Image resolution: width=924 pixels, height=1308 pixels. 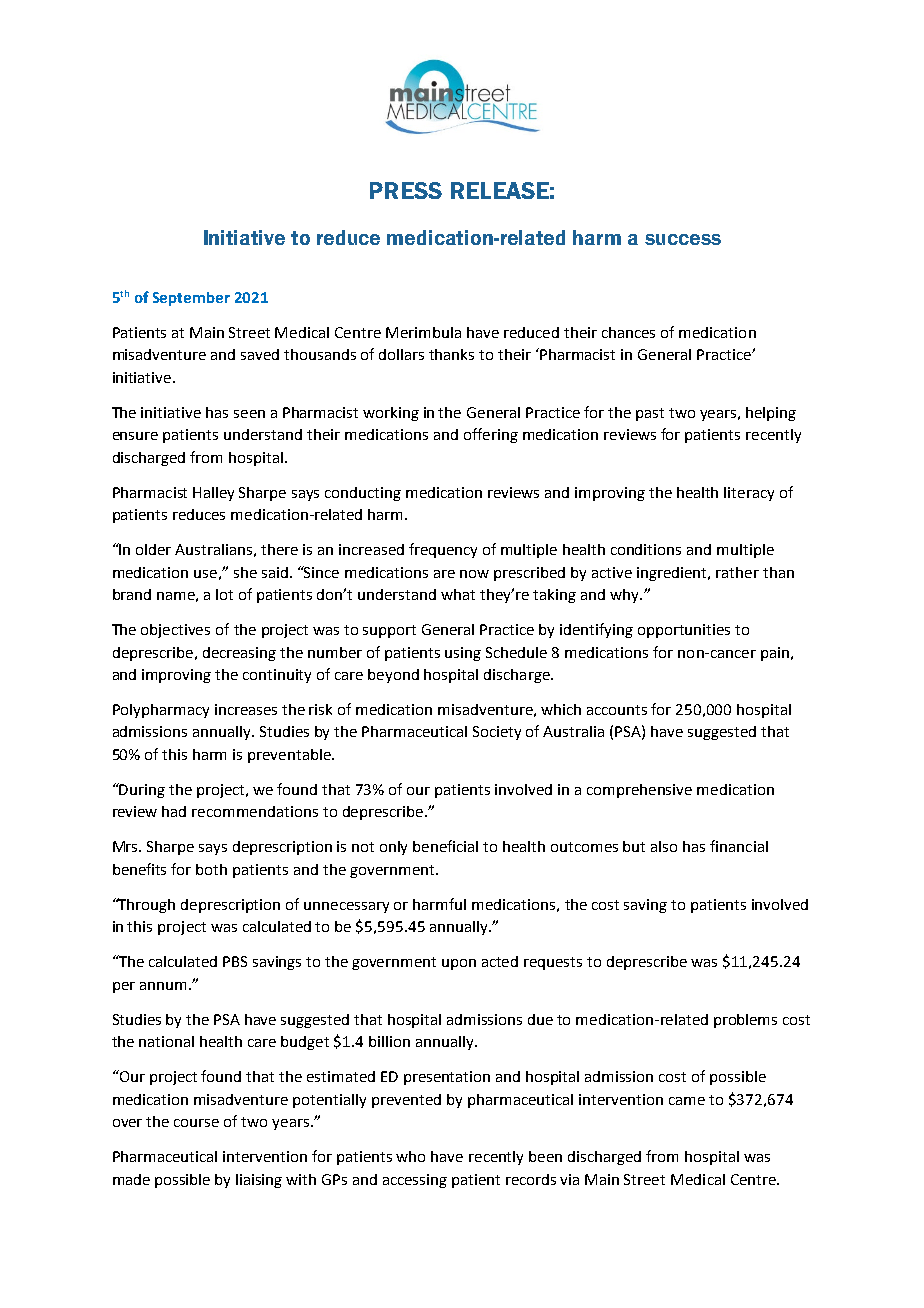 I want to click on increases, so click(x=246, y=709).
